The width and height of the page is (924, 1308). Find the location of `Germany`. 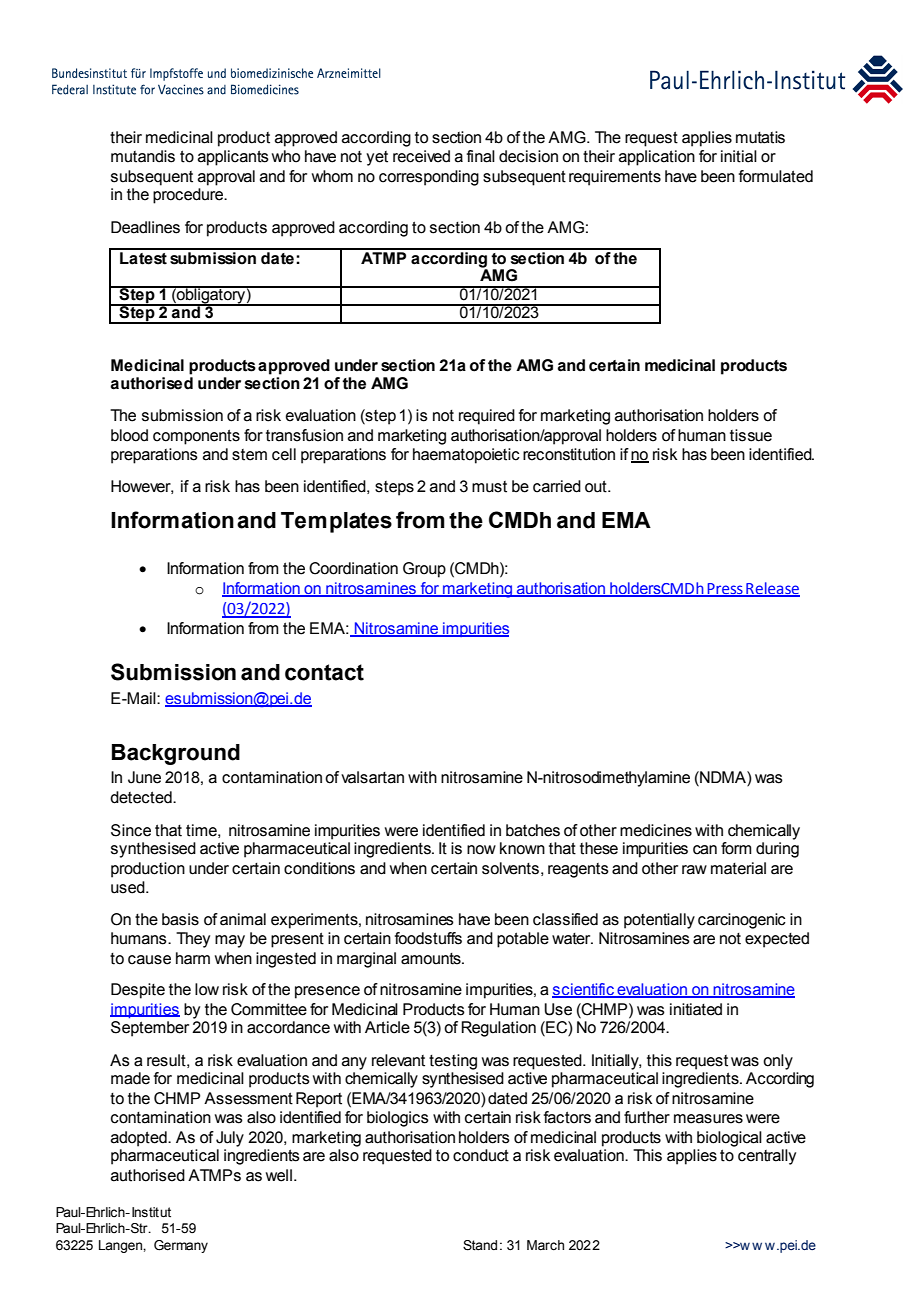

Germany is located at coordinates (181, 1246).
